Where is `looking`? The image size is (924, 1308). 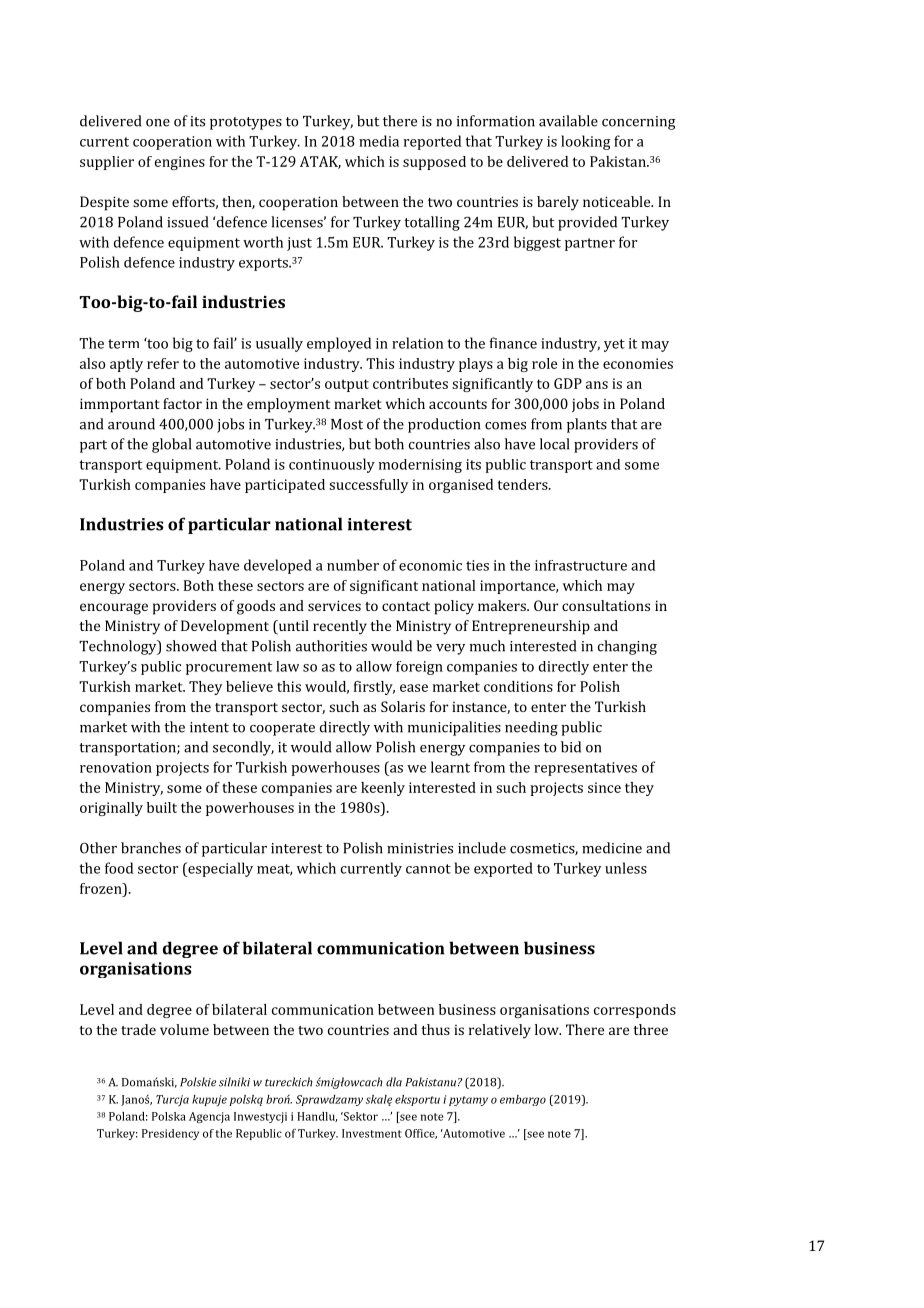 looking is located at coordinates (586, 142).
